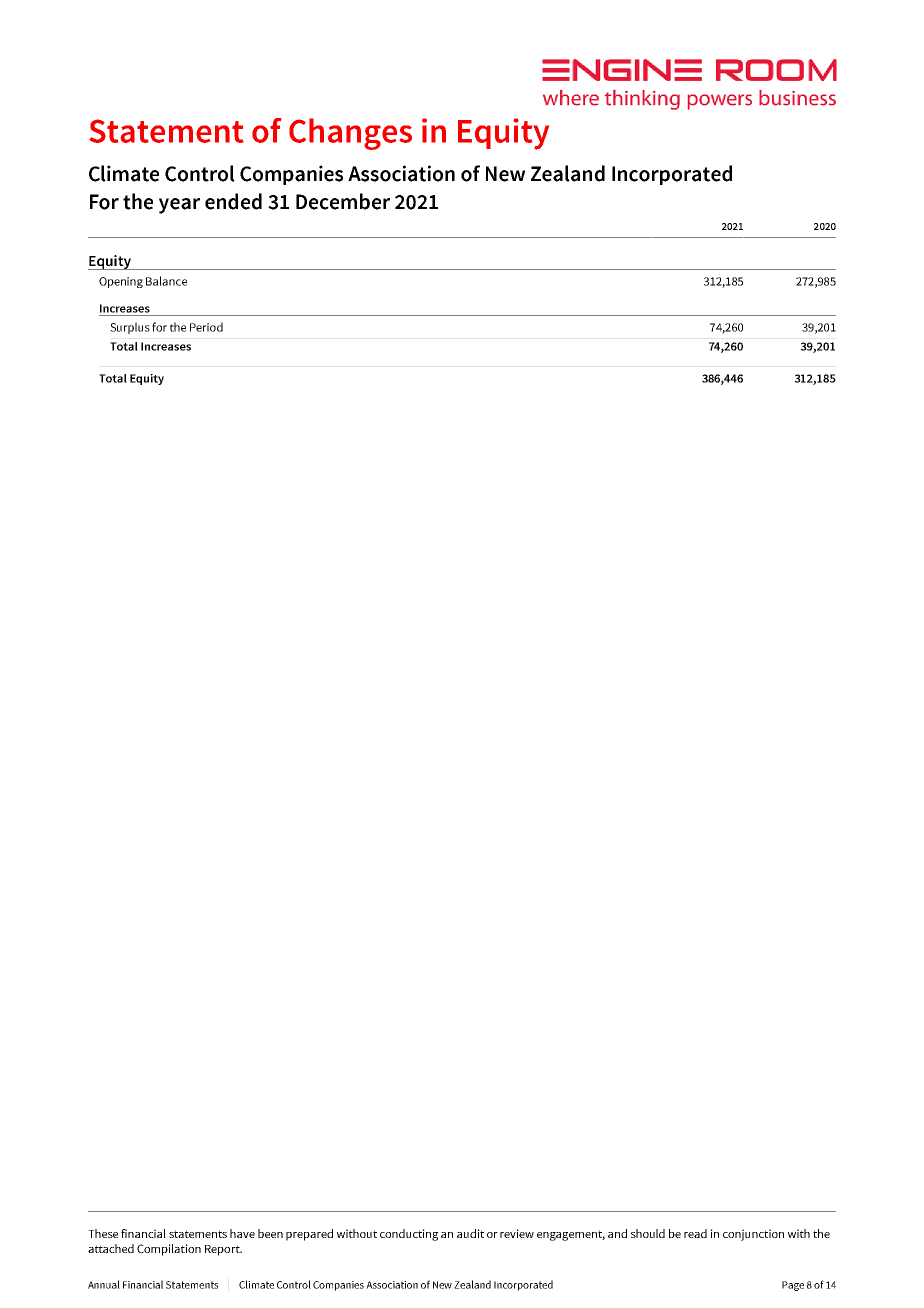  What do you see at coordinates (695, 1233) in the screenshot?
I see `read` at bounding box center [695, 1233].
